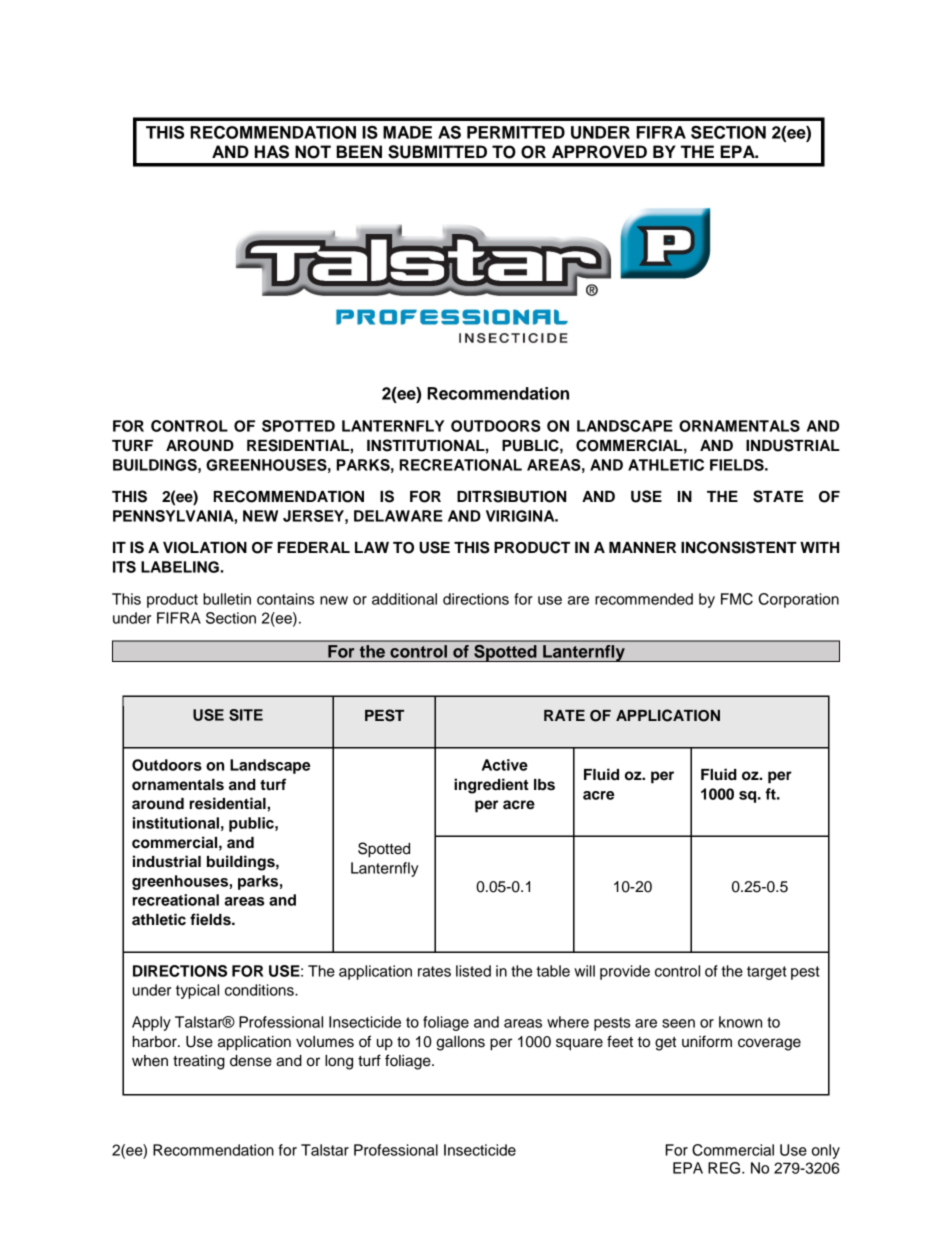  I want to click on VIOLATION, so click(205, 548).
